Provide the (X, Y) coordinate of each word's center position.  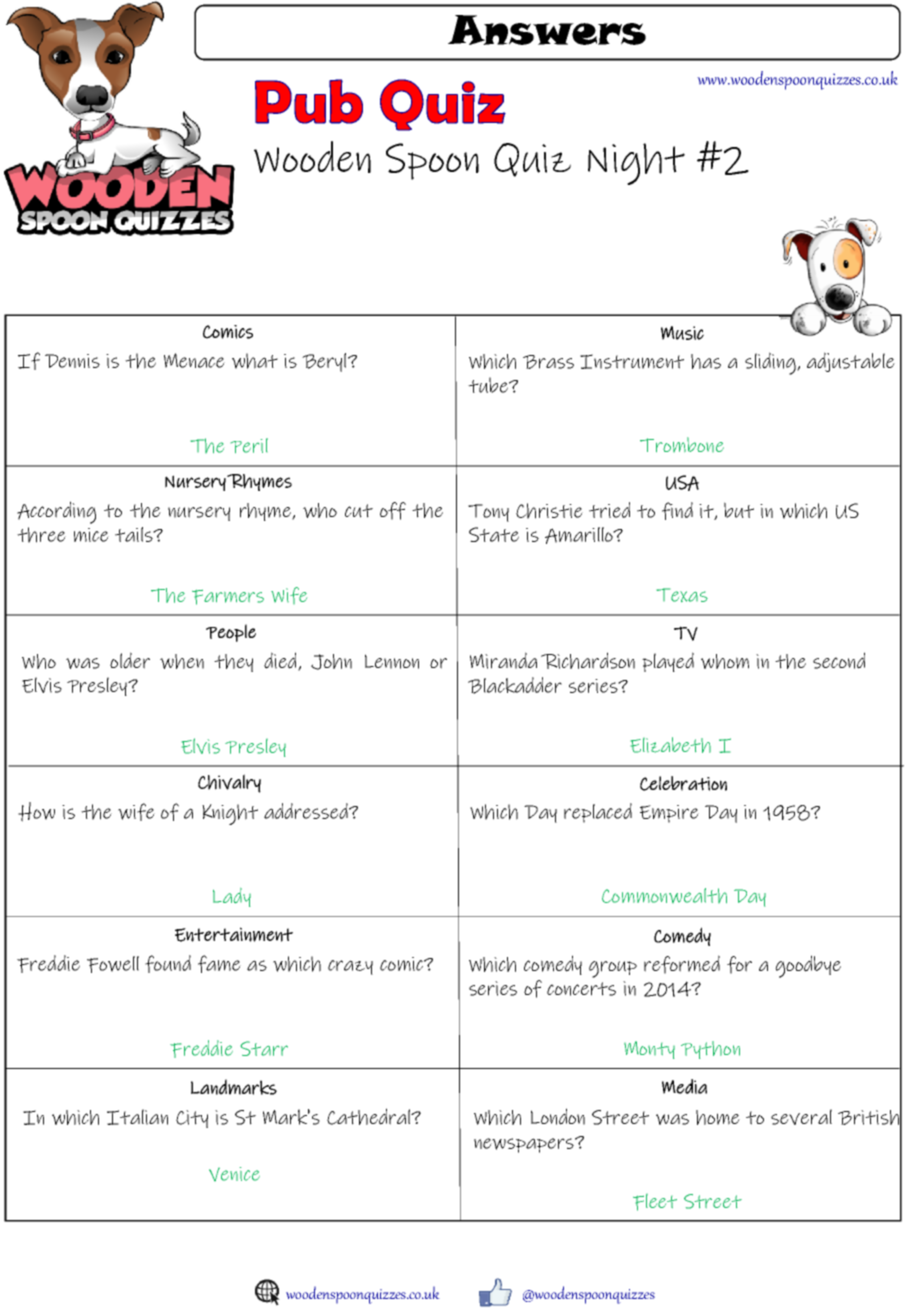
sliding (771, 363)
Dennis (72, 361)
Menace (194, 360)
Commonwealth (664, 895)
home (718, 1117)
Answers (547, 30)
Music (682, 333)
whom (725, 661)
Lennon (392, 661)
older (130, 660)
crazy (350, 967)
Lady (232, 897)
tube (489, 385)
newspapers (525, 1145)
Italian (137, 1117)
